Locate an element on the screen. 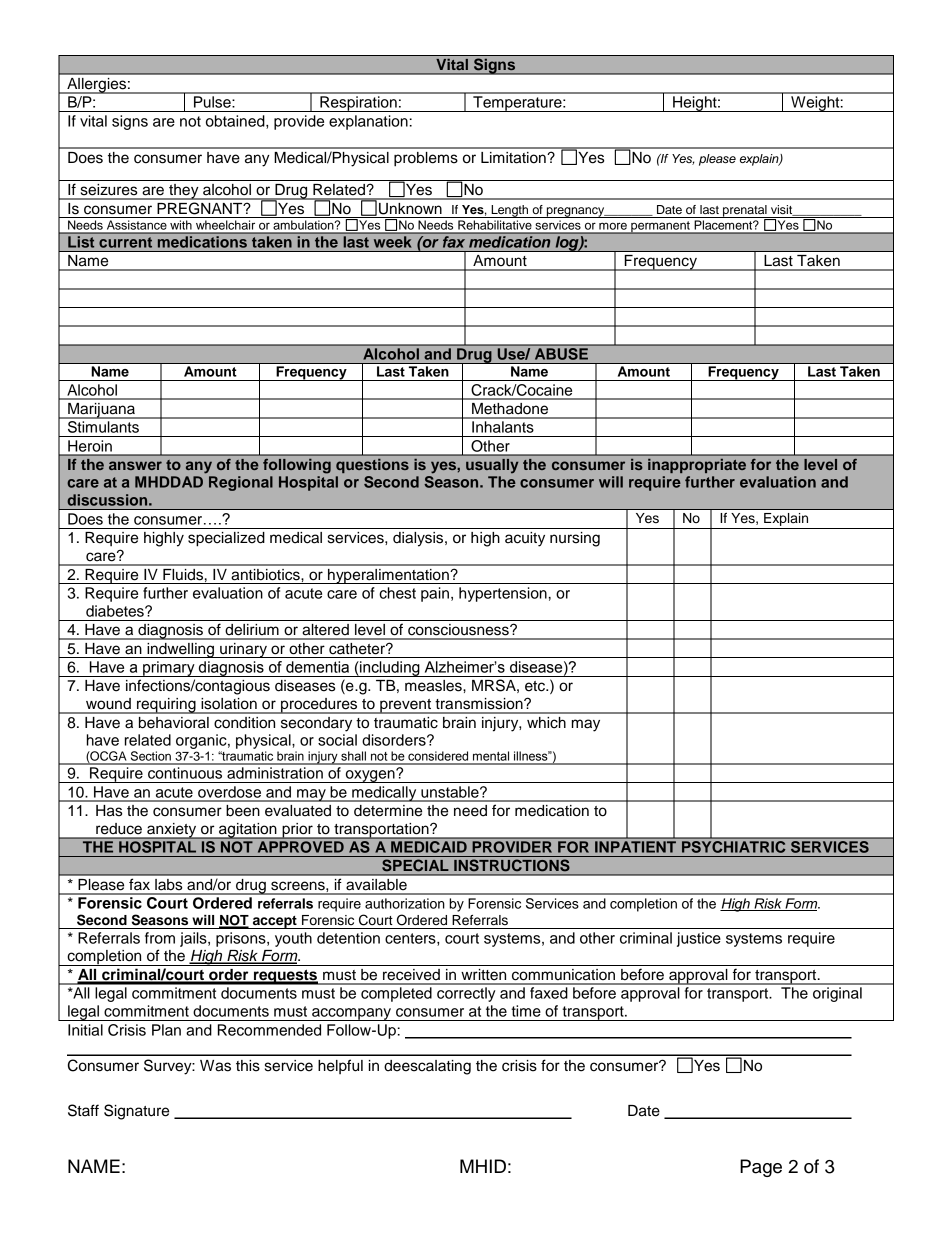 The image size is (952, 1233). prenatal is located at coordinates (745, 211).
